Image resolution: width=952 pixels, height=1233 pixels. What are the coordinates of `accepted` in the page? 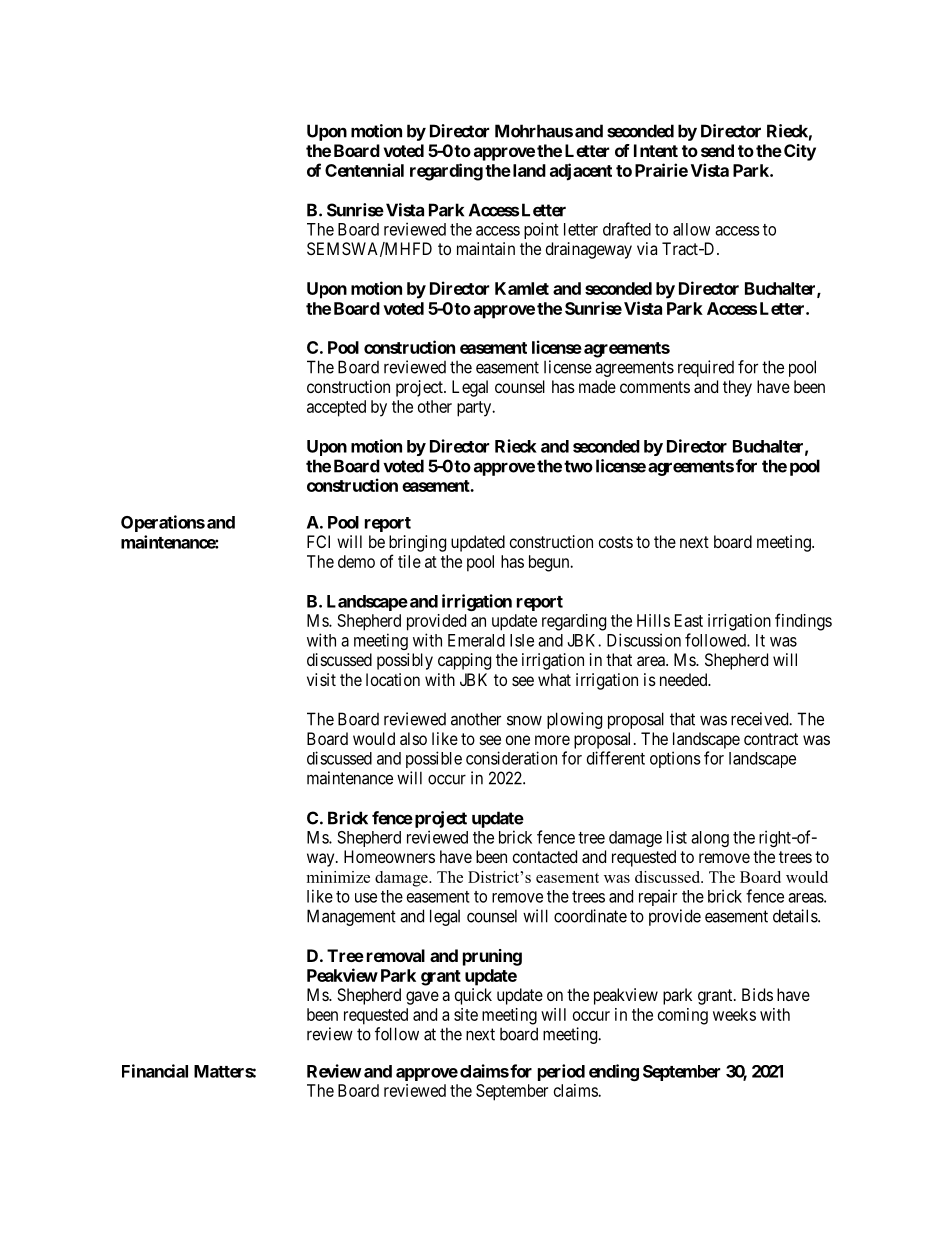 It's located at (336, 408).
